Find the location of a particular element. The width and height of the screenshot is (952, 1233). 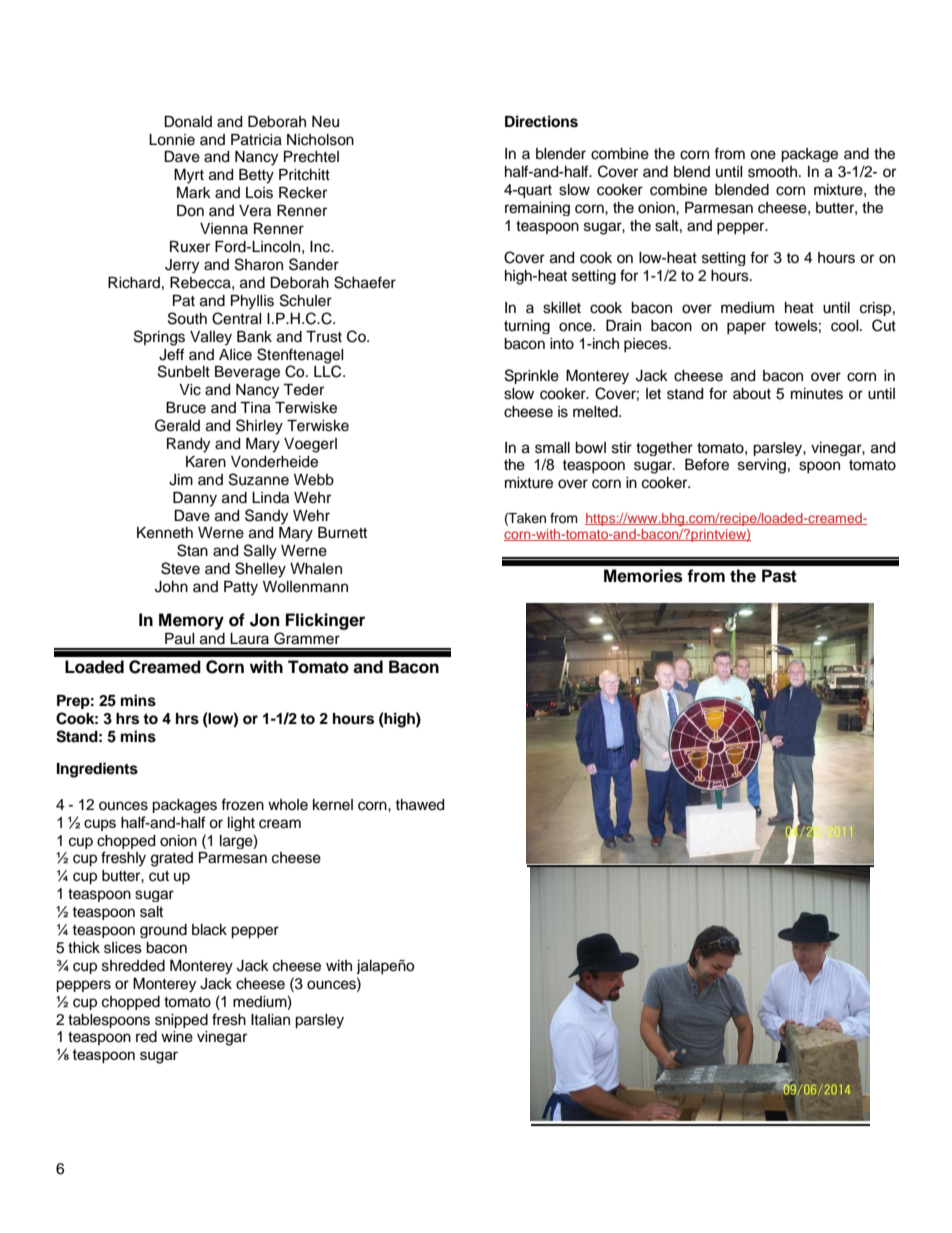

small is located at coordinates (552, 448).
